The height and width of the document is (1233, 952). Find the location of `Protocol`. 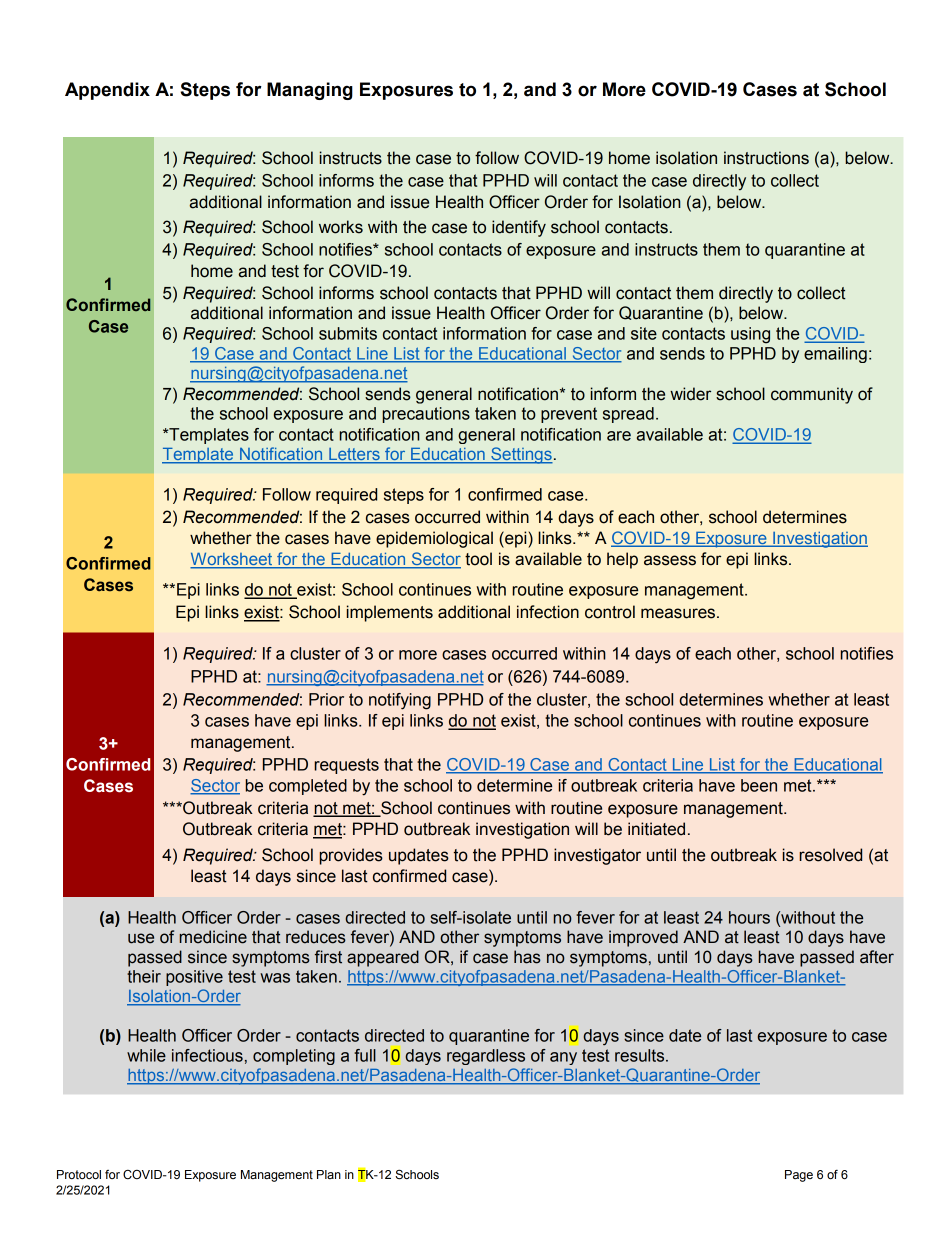

Protocol is located at coordinates (79, 1174).
